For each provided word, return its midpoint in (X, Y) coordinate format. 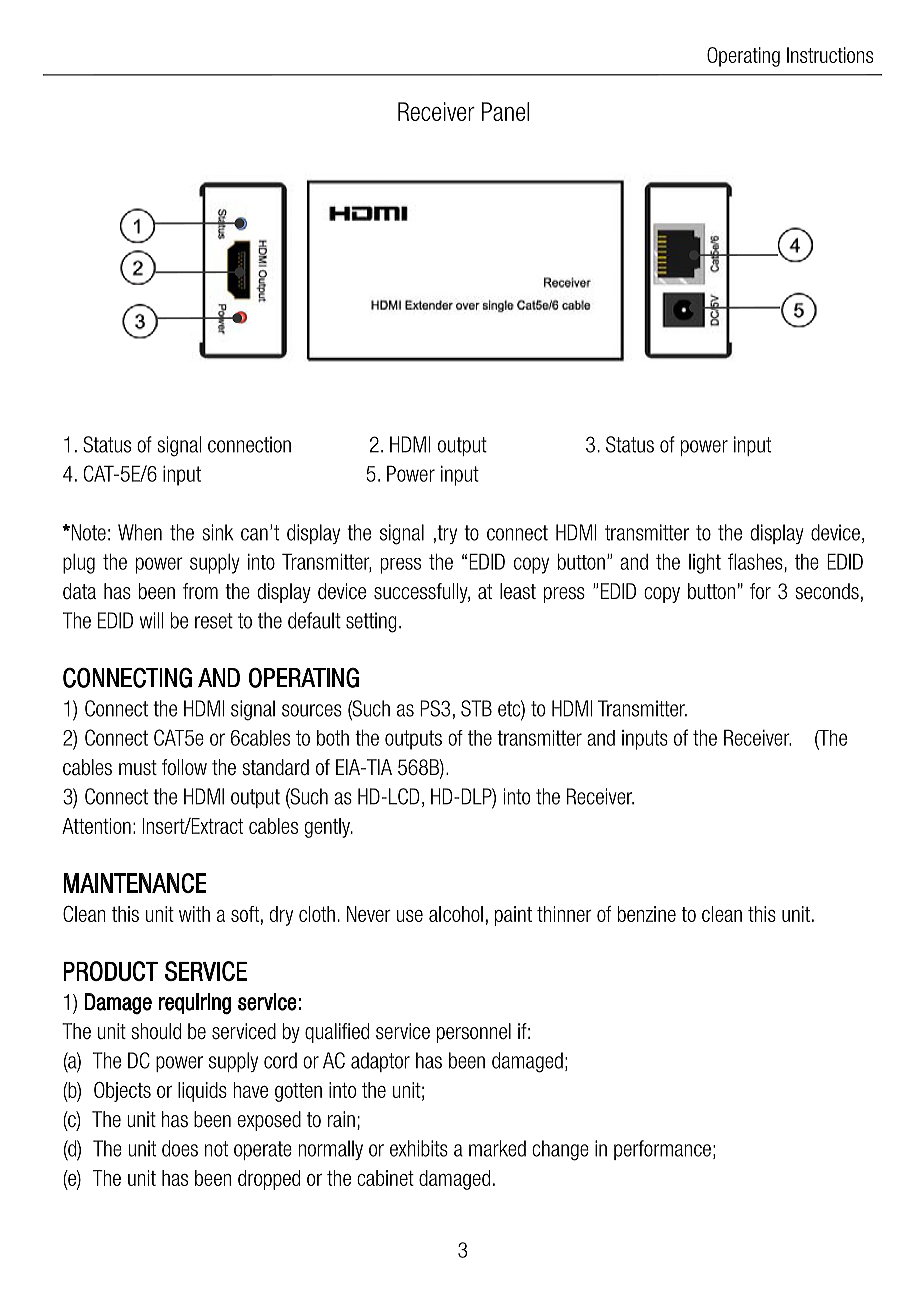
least (518, 591)
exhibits (419, 1148)
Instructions (830, 55)
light (705, 563)
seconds (827, 591)
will (151, 620)
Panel (505, 111)
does (180, 1148)
